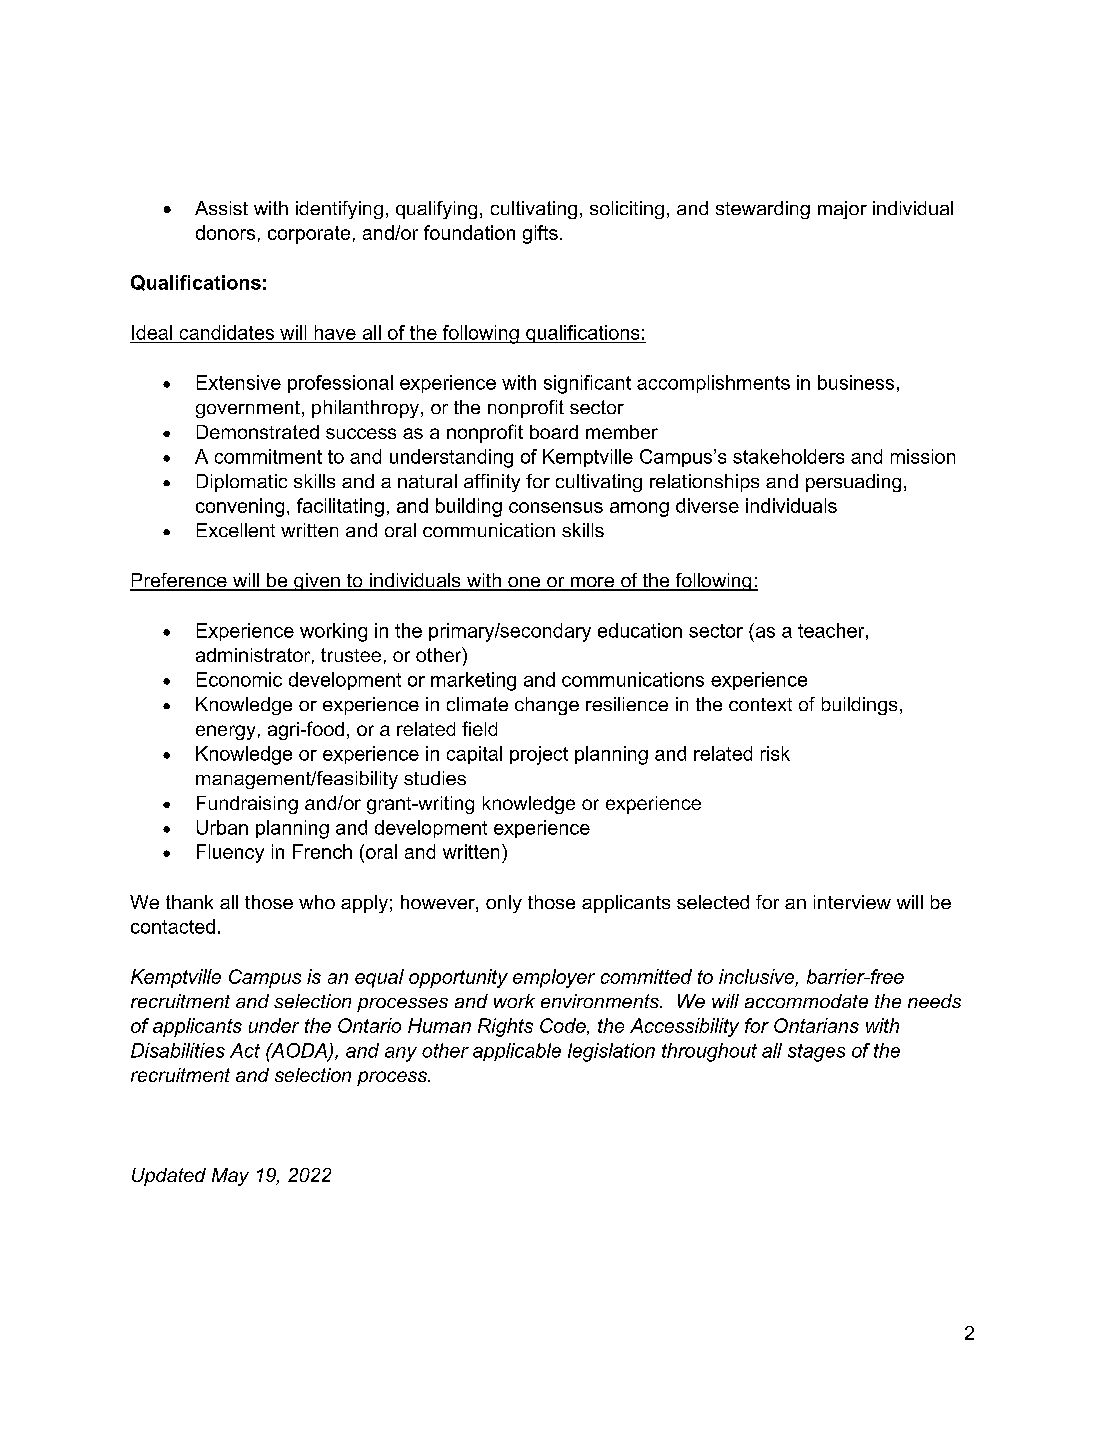 The image size is (1105, 1430). What do you see at coordinates (554, 978) in the image?
I see `employer` at bounding box center [554, 978].
